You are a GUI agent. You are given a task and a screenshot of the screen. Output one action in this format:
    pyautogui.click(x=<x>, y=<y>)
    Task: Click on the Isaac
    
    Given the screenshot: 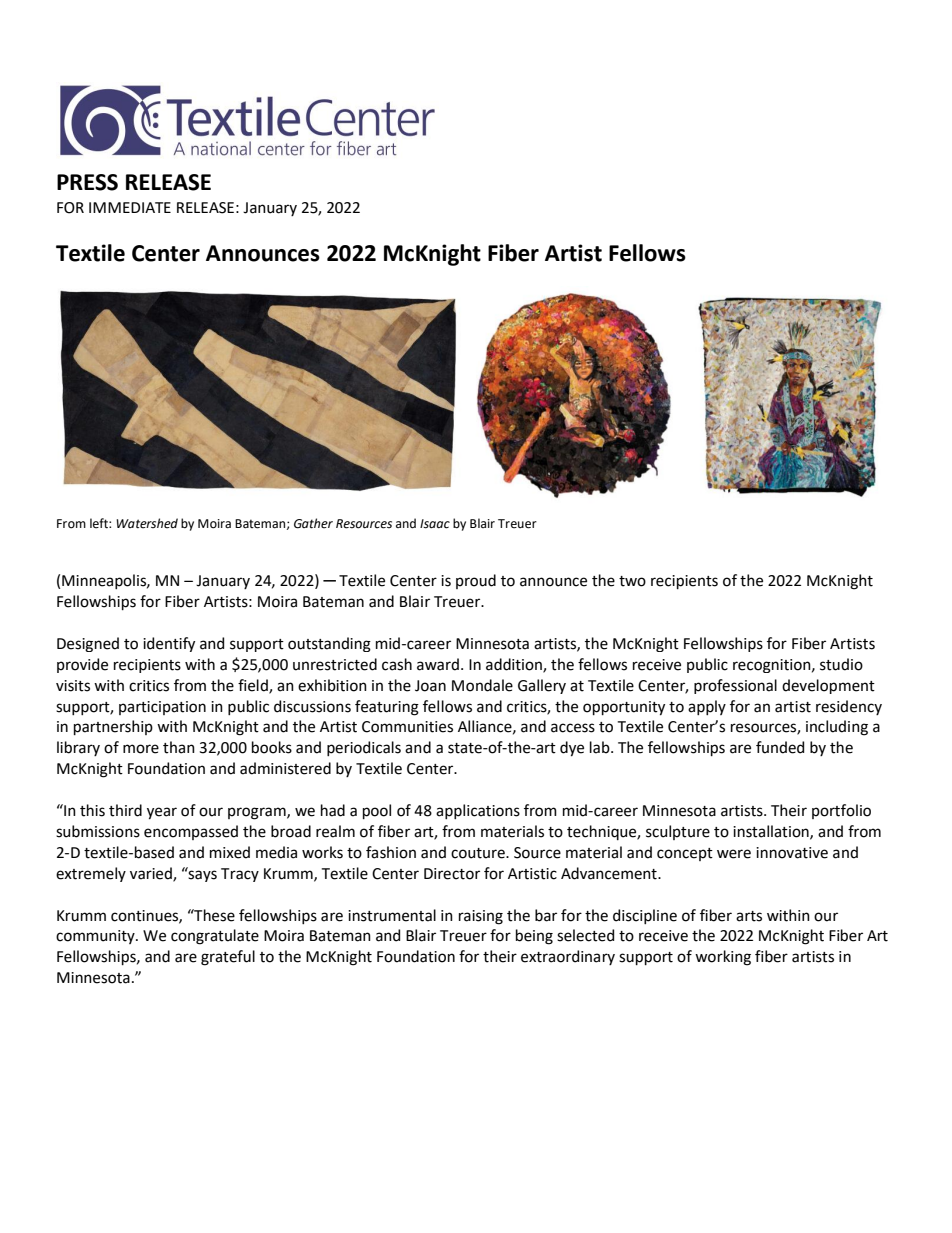 What is the action you would take?
    pyautogui.click(x=435, y=524)
